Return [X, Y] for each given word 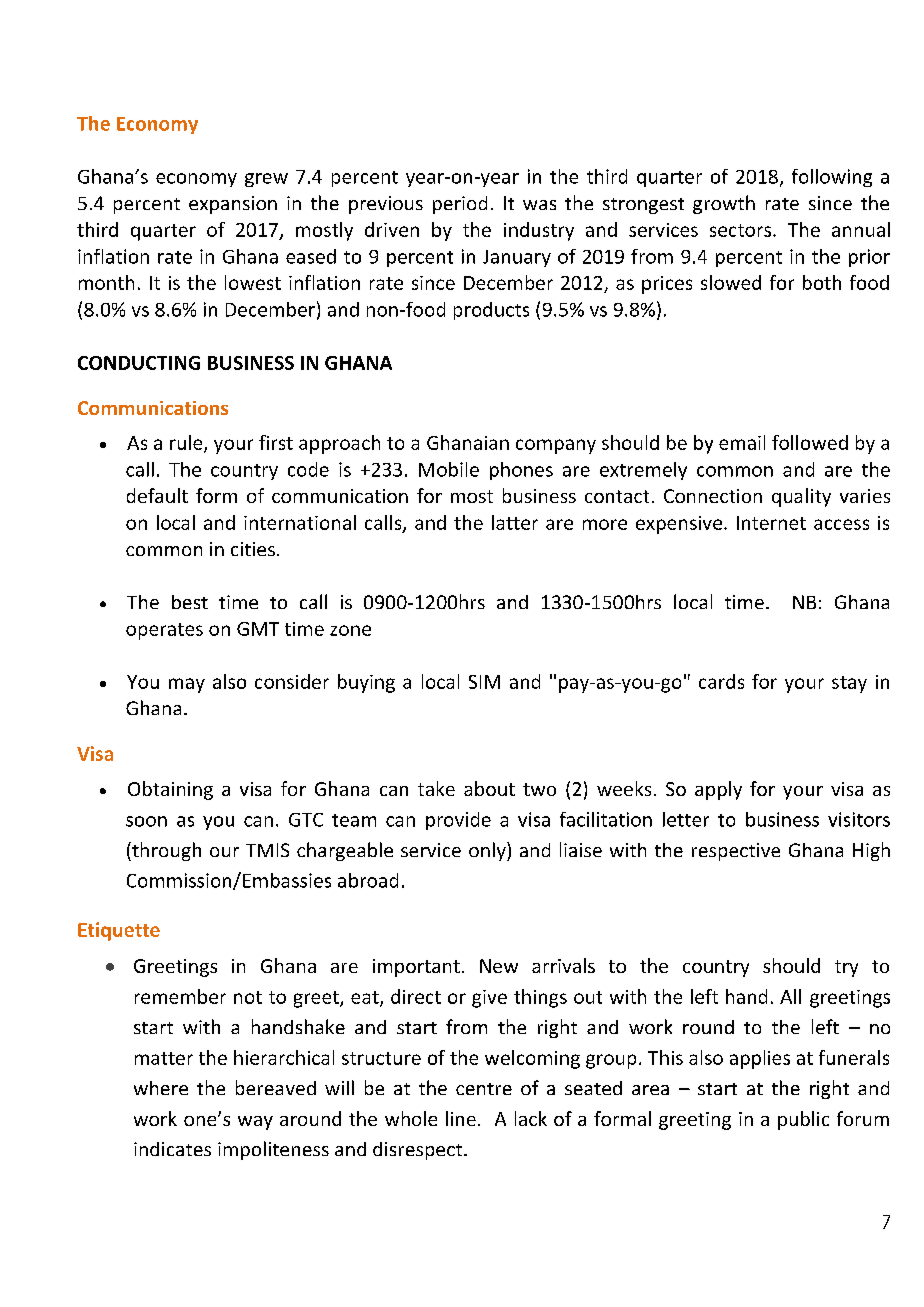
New [499, 966]
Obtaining [170, 790]
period [460, 205]
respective [736, 852]
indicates [172, 1149]
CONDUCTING [139, 363]
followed [810, 442]
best [190, 602]
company [556, 446]
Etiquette [119, 931]
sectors [742, 230]
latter [515, 522]
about [489, 788]
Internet [771, 523]
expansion [233, 205]
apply [718, 790]
